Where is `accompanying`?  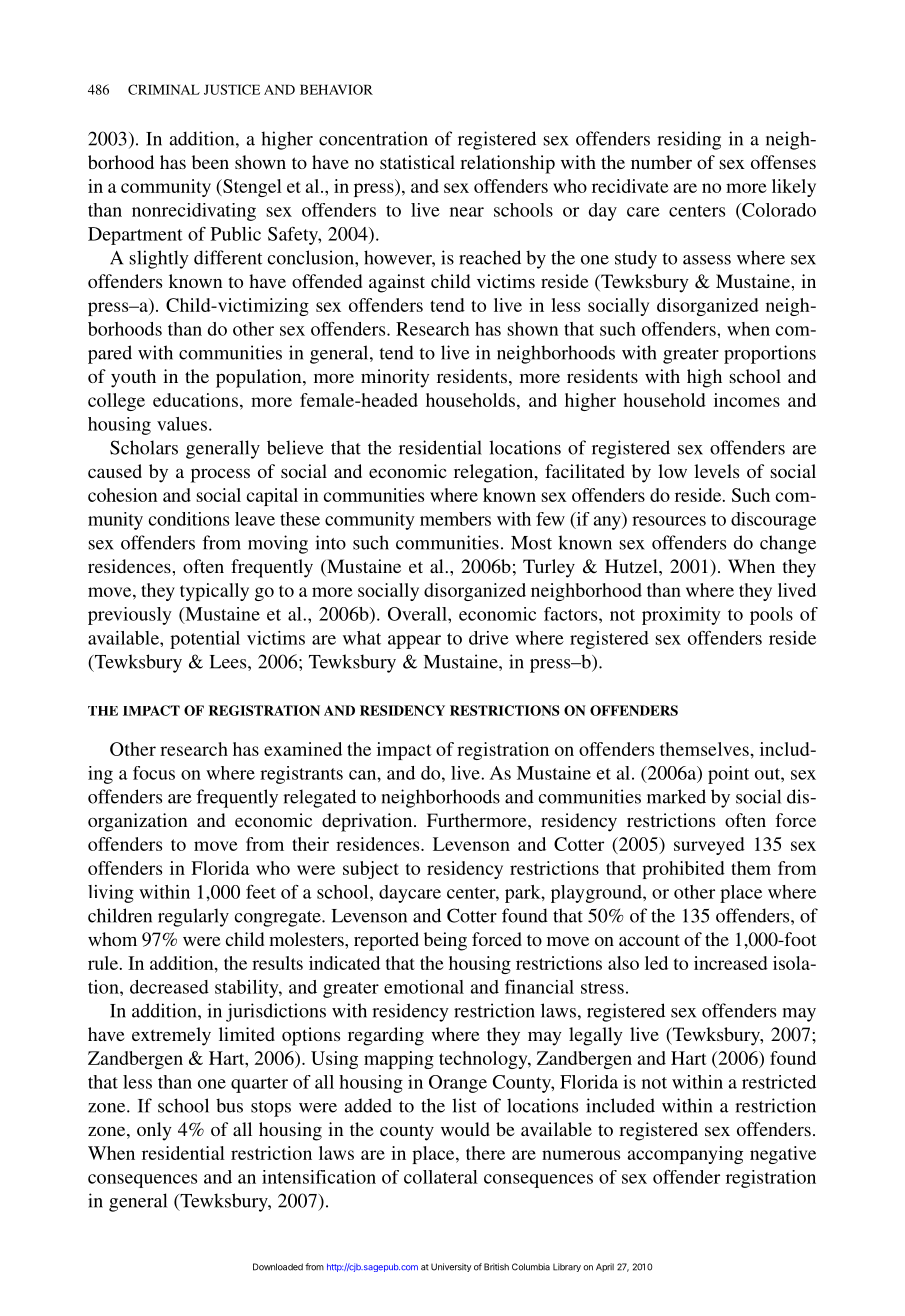 accompanying is located at coordinates (685, 1155).
